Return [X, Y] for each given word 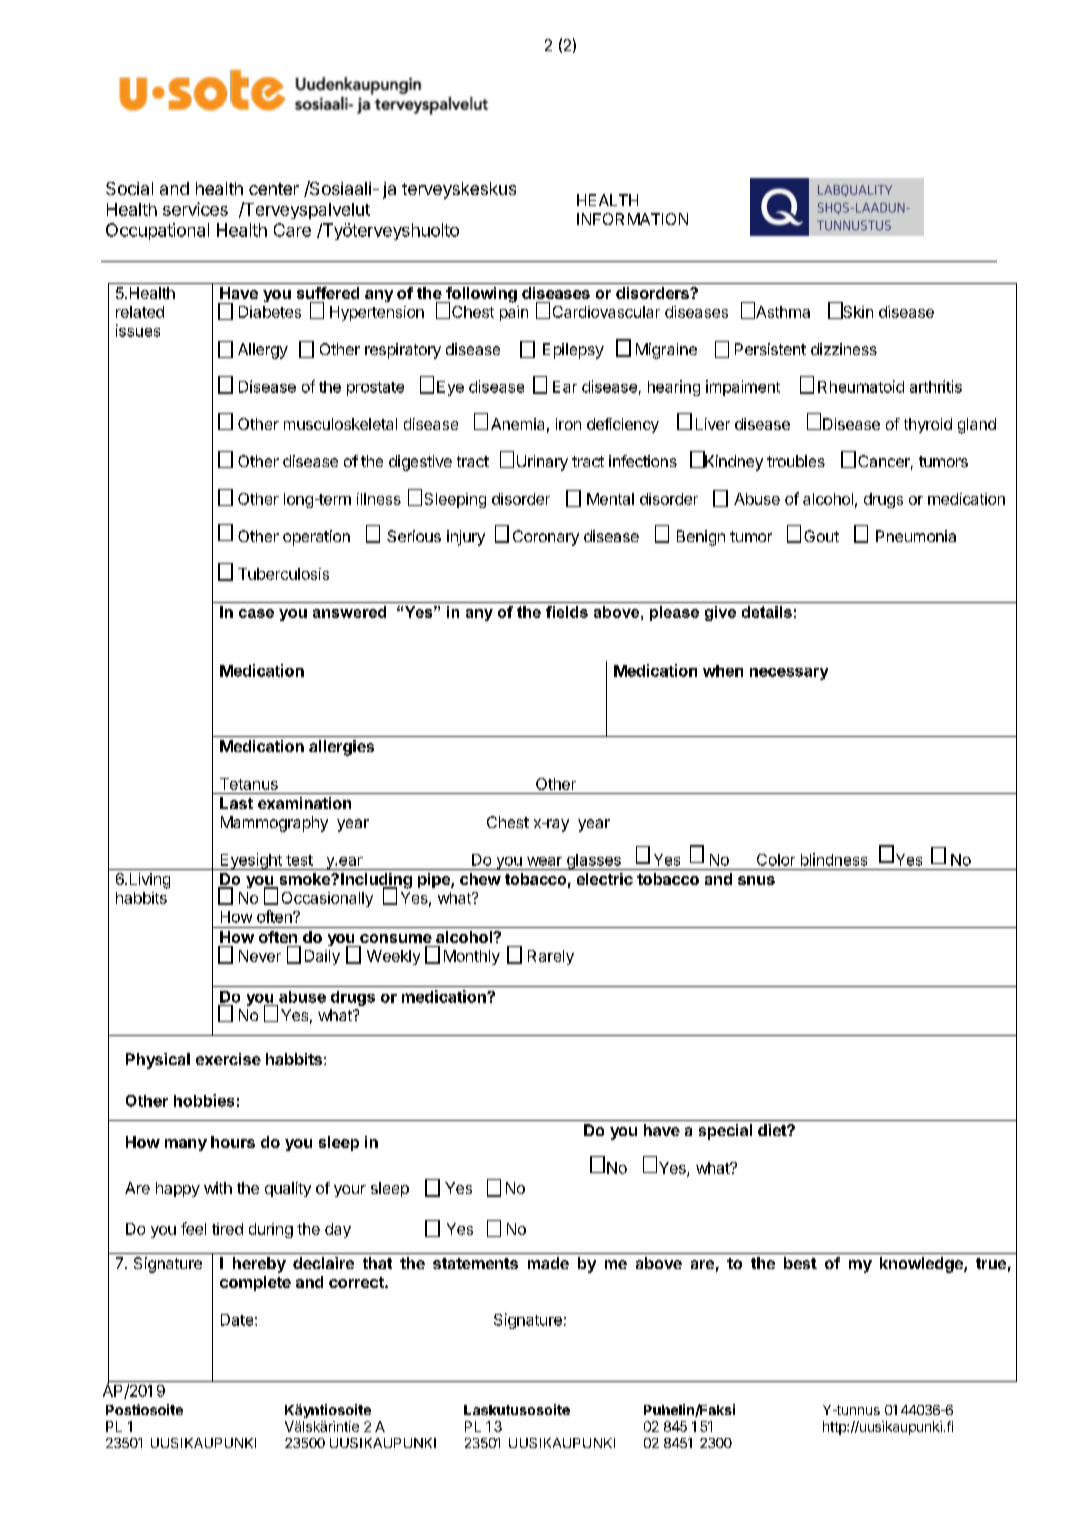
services [195, 209]
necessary [789, 674]
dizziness [844, 349]
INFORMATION [632, 219]
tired [227, 1229]
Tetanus [249, 784]
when [723, 671]
